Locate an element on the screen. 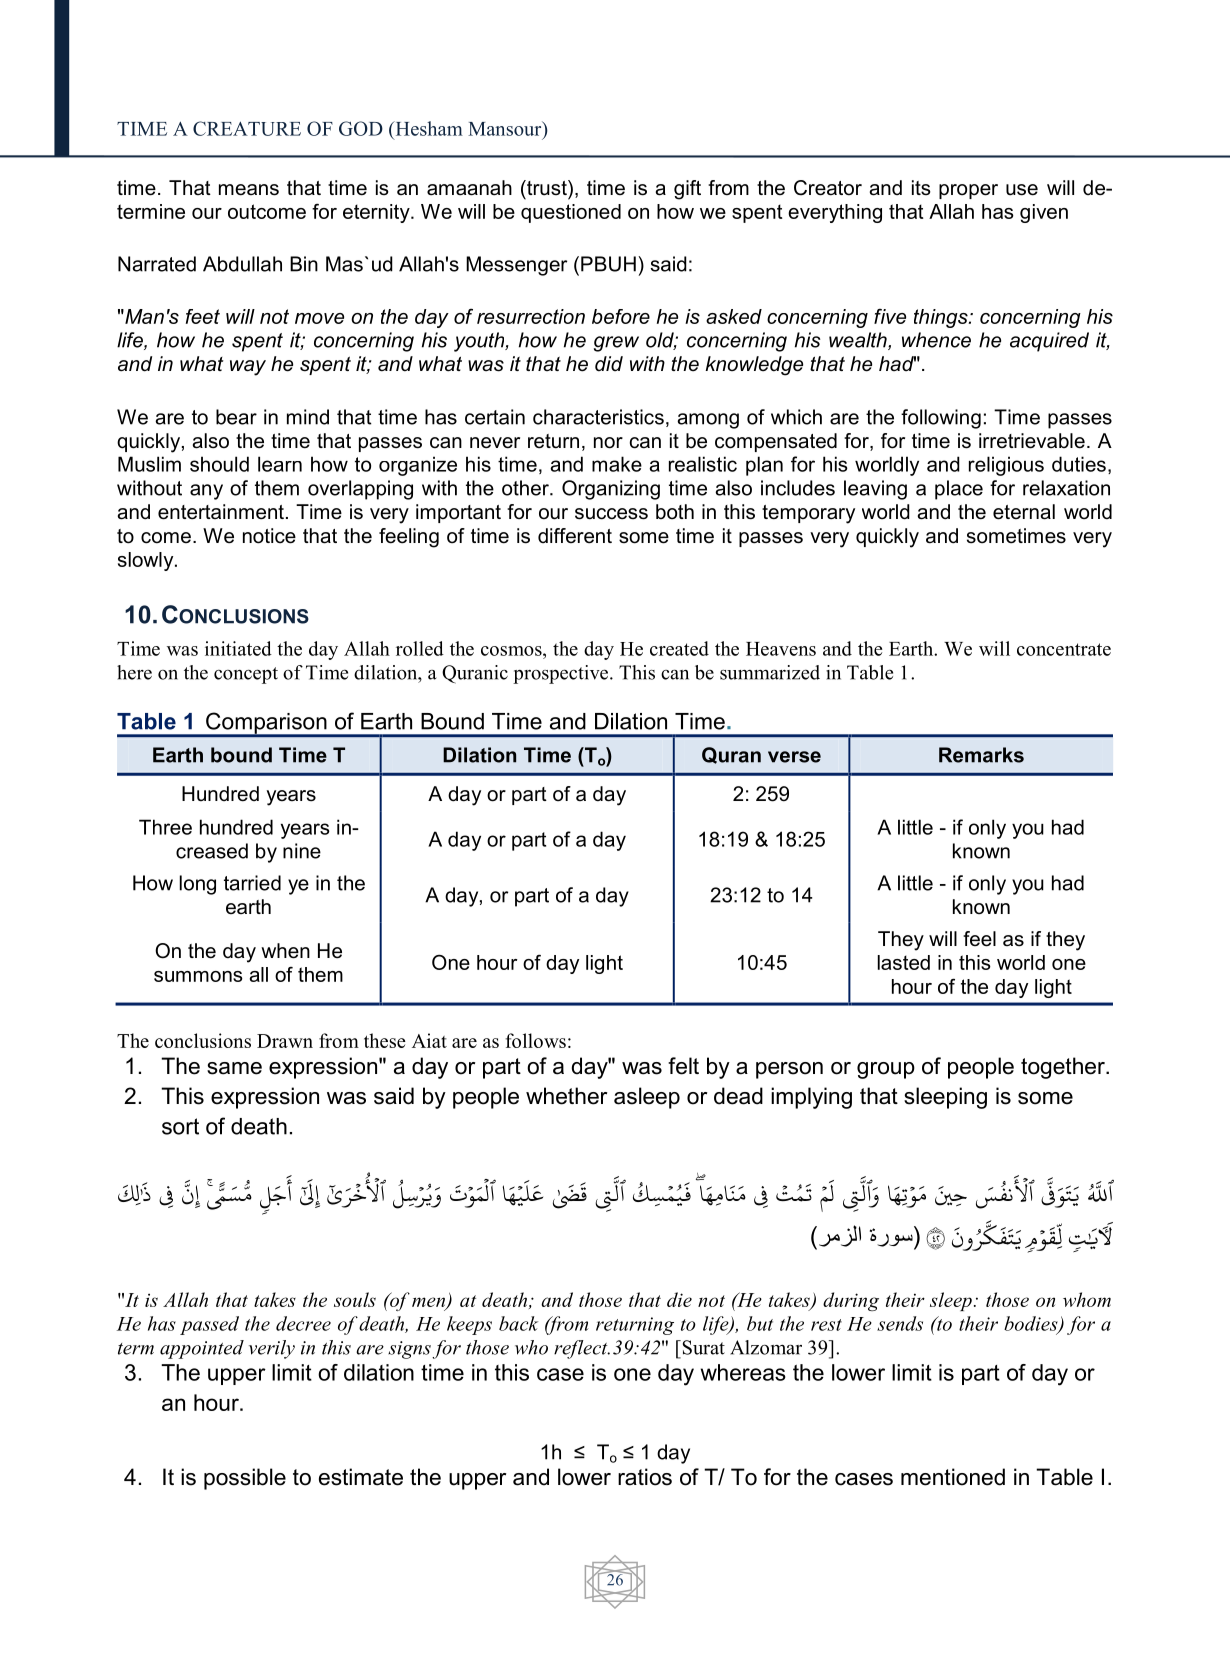  proper is located at coordinates (968, 191).
